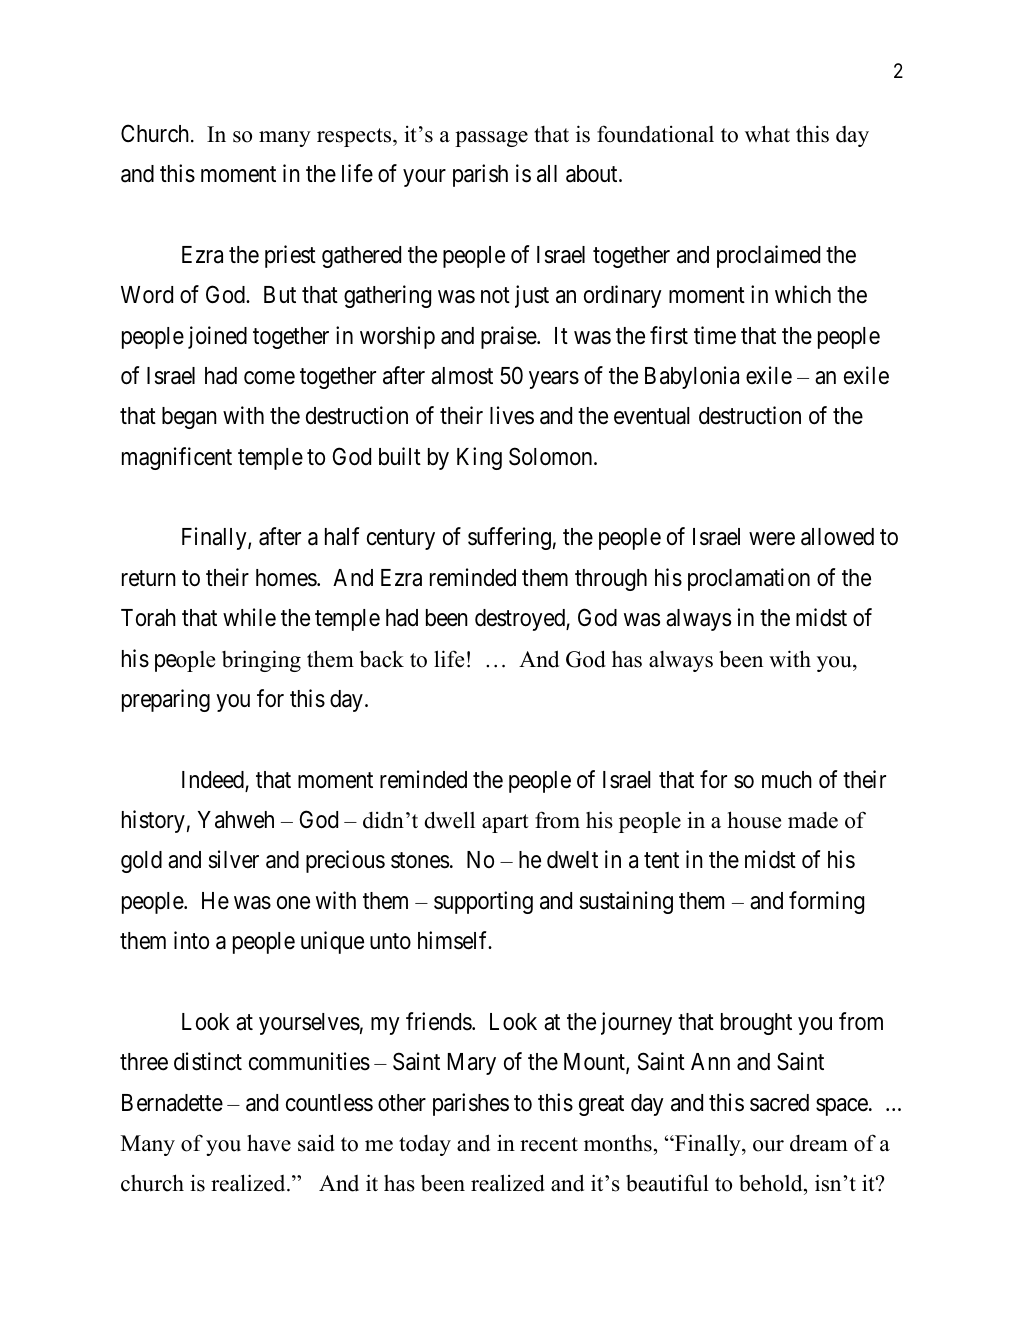  I want to click on what, so click(767, 133).
